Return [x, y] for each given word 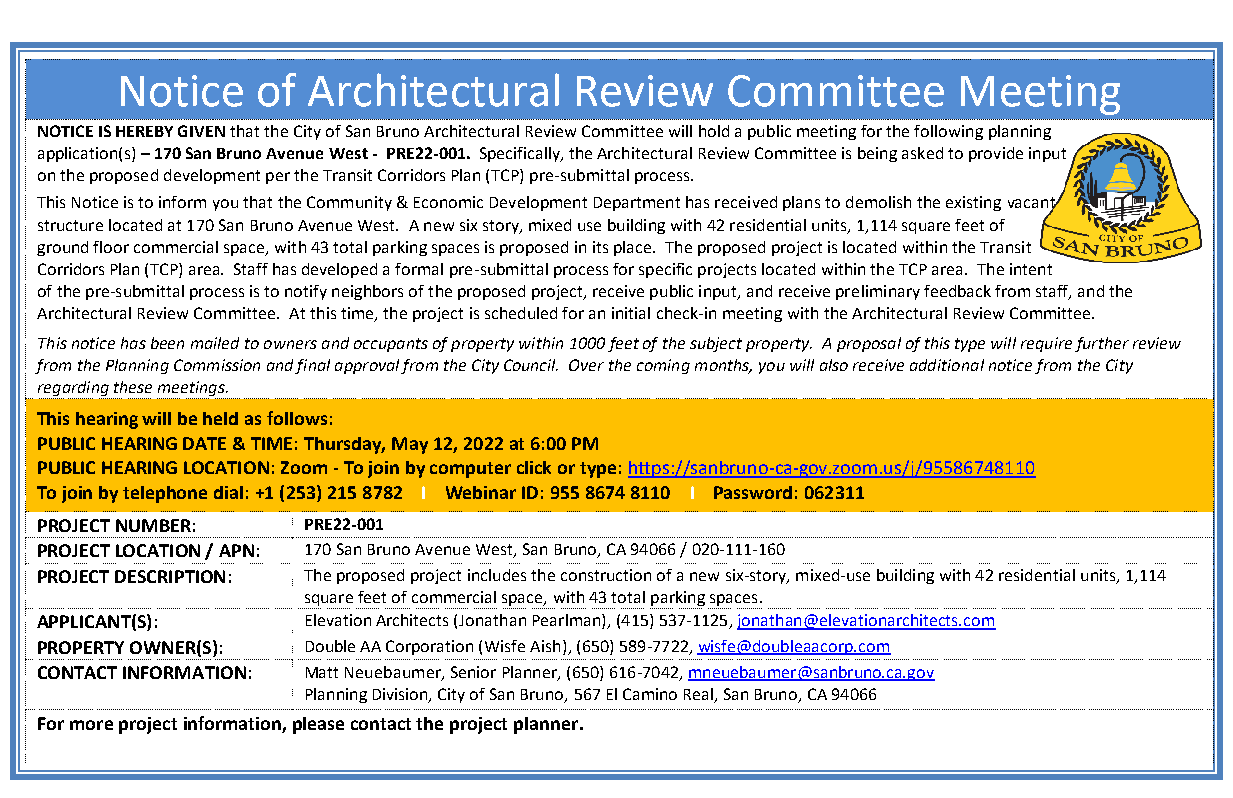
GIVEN [201, 131]
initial [631, 313]
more [91, 725]
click [534, 467]
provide [996, 154]
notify [306, 292]
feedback [957, 291]
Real [698, 694]
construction [606, 575]
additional [947, 365]
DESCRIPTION [170, 576]
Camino [650, 694]
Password [753, 492]
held [220, 418]
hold [714, 131]
